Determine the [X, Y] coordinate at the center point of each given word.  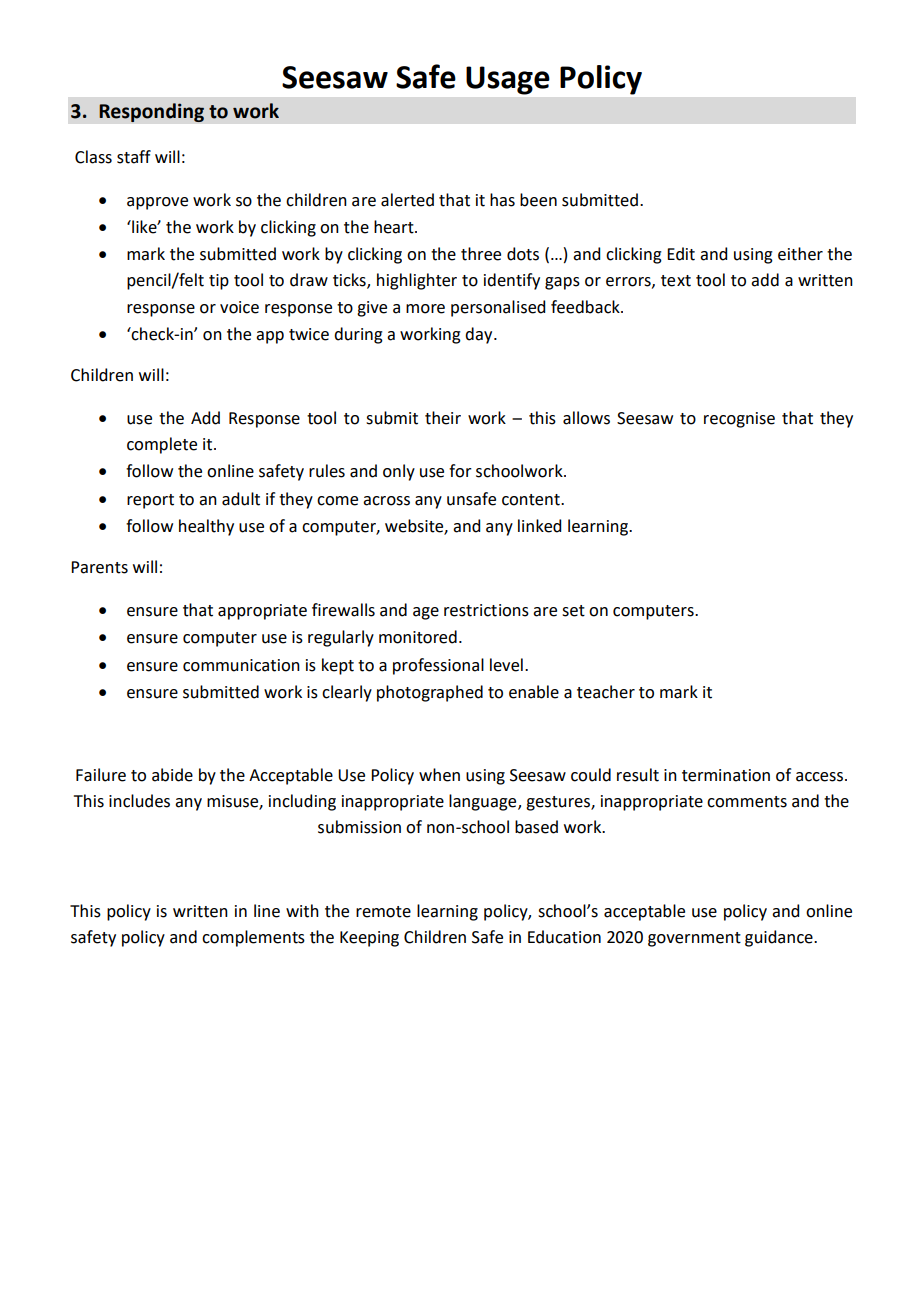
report [150, 501]
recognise [739, 420]
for [460, 471]
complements [253, 938]
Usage [508, 80]
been [538, 200]
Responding [151, 112]
